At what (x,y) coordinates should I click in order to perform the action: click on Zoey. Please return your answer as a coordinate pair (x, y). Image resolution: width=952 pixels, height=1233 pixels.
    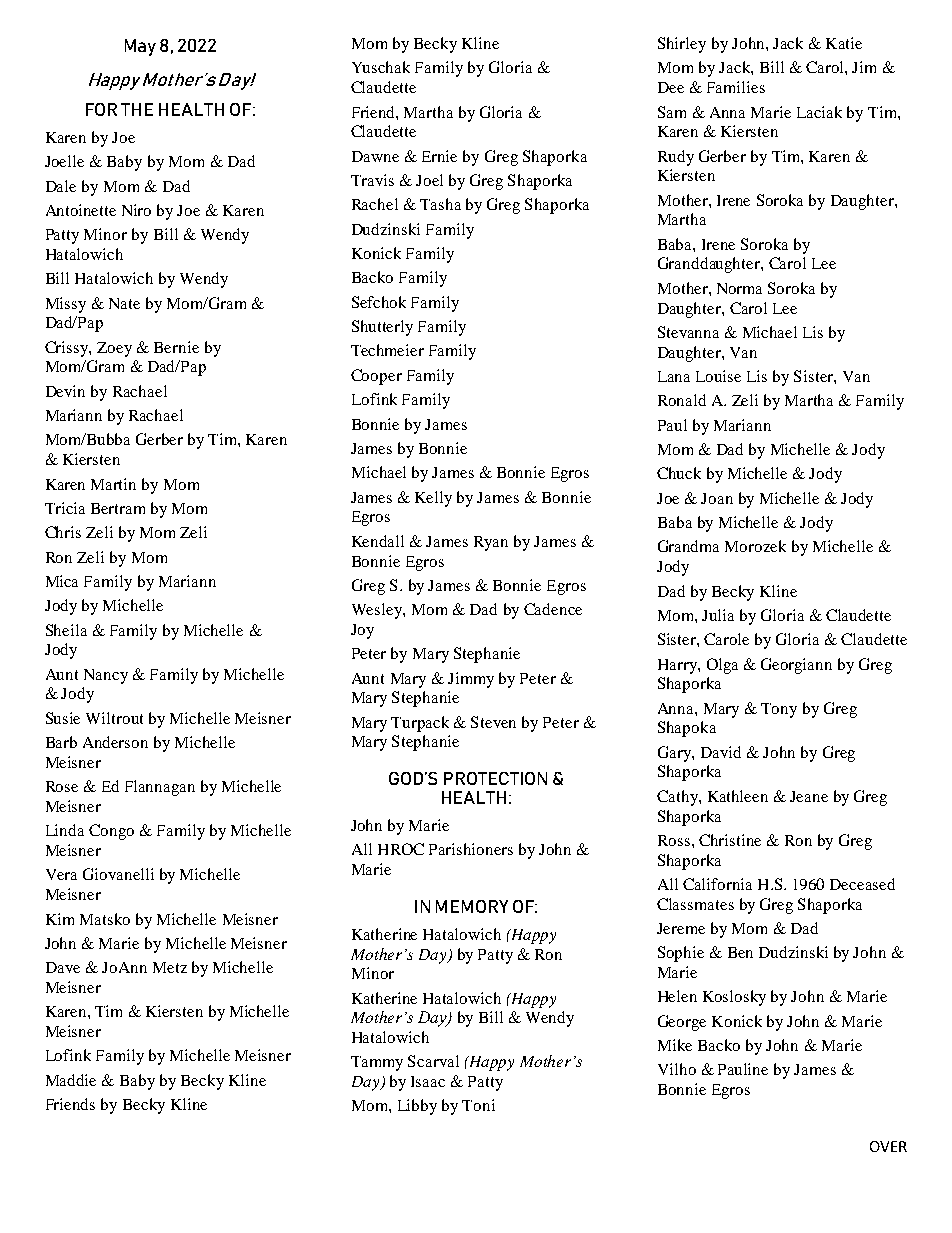
    Looking at the image, I should click on (114, 349).
